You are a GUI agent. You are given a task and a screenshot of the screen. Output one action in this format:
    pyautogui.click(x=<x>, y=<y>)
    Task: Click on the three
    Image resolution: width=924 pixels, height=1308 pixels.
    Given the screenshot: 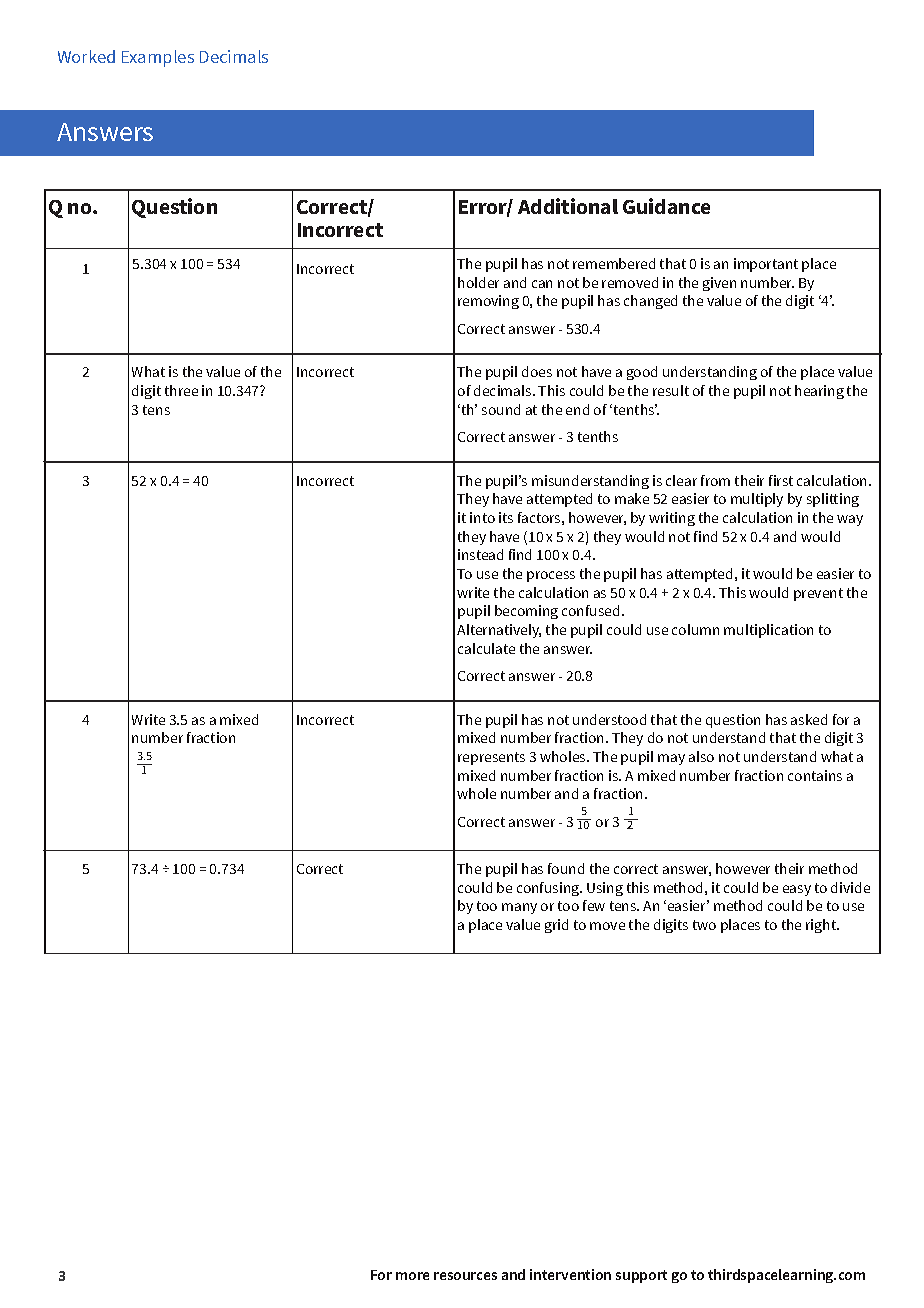 What is the action you would take?
    pyautogui.click(x=181, y=390)
